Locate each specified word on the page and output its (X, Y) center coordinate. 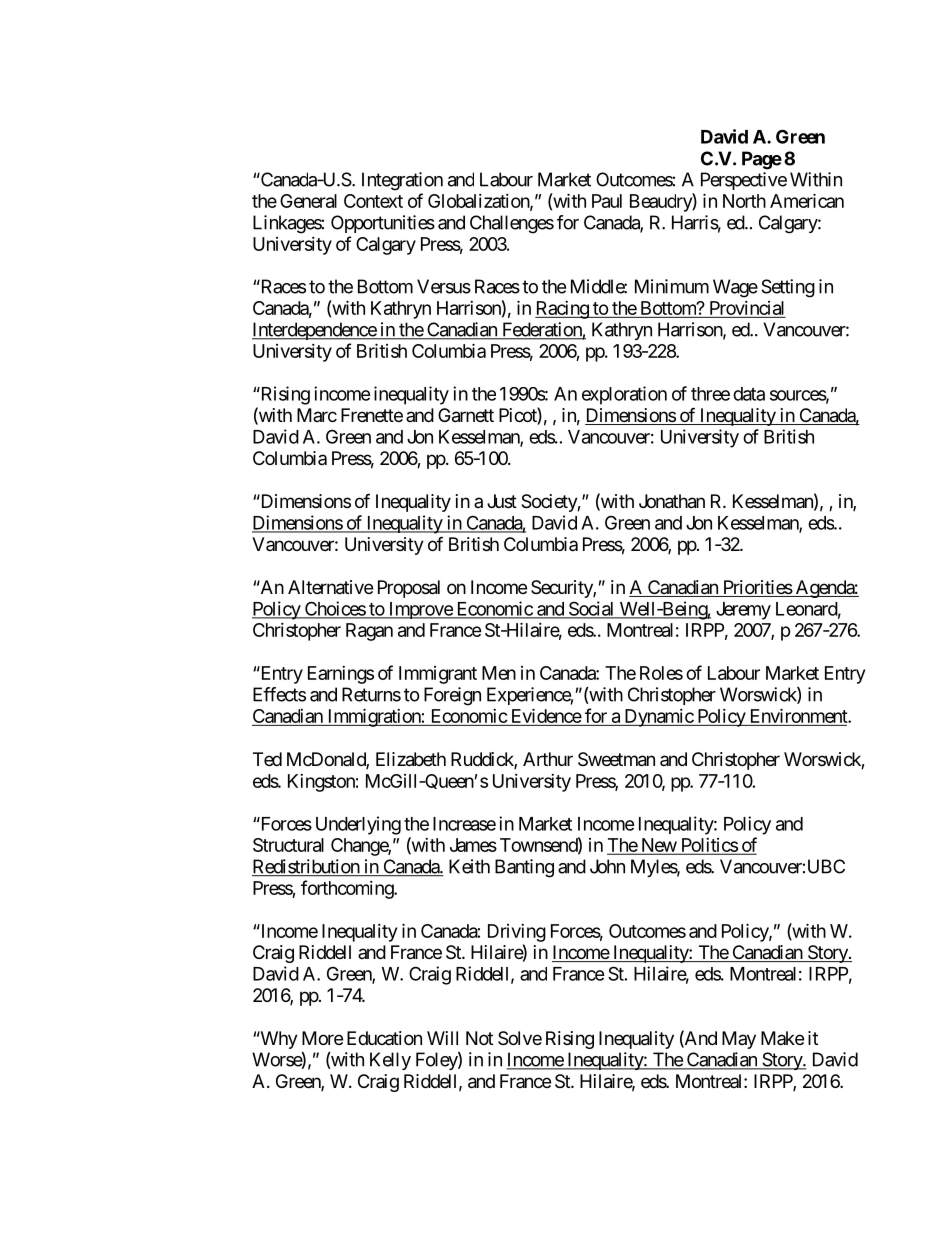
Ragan (369, 632)
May (739, 1040)
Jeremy (743, 611)
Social (591, 609)
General (308, 201)
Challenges (512, 224)
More (322, 1038)
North (744, 201)
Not (479, 1038)
